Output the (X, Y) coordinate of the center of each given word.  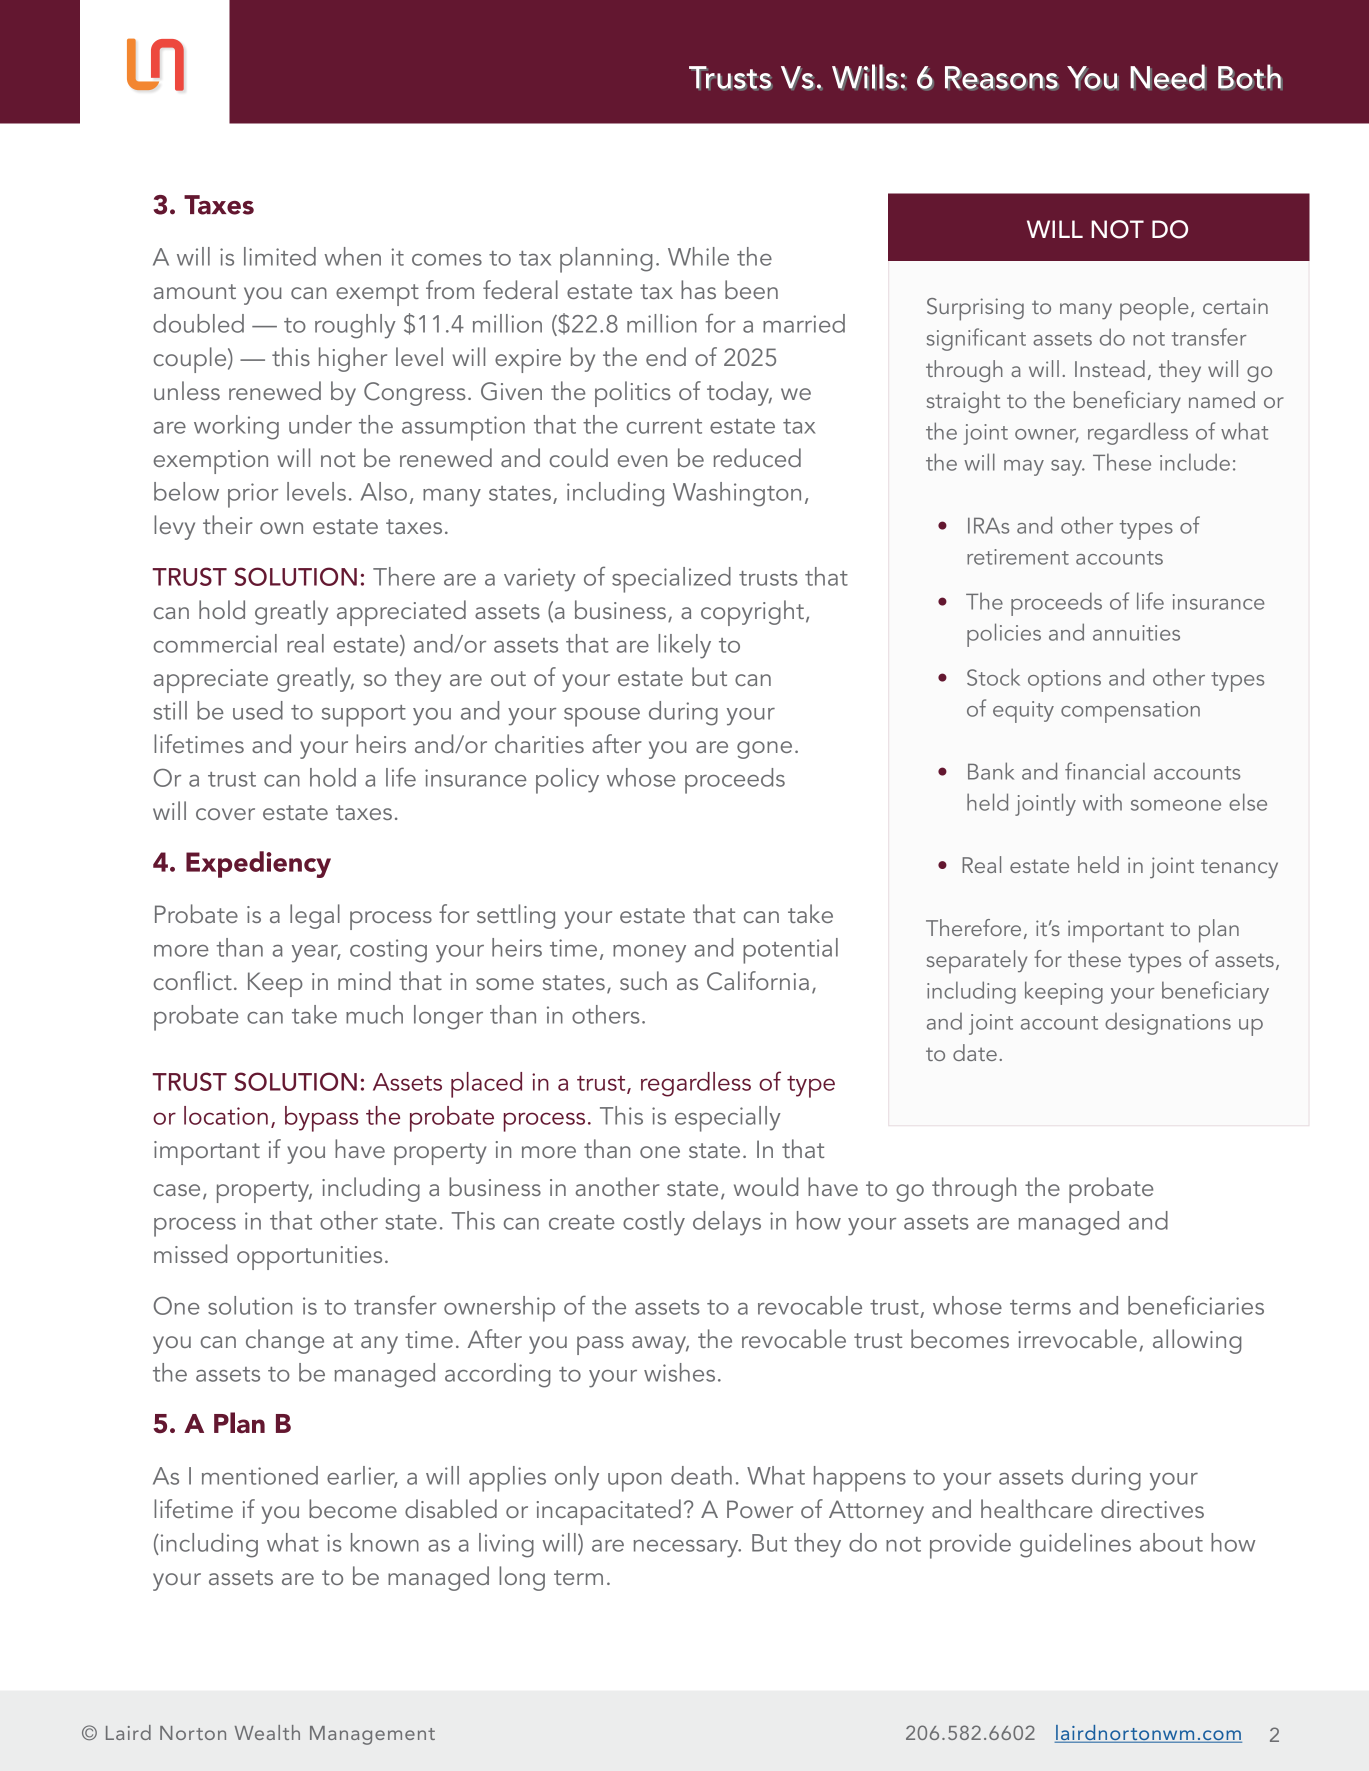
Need (1168, 77)
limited (280, 256)
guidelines (1075, 1545)
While (698, 256)
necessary (687, 1549)
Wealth (267, 1732)
